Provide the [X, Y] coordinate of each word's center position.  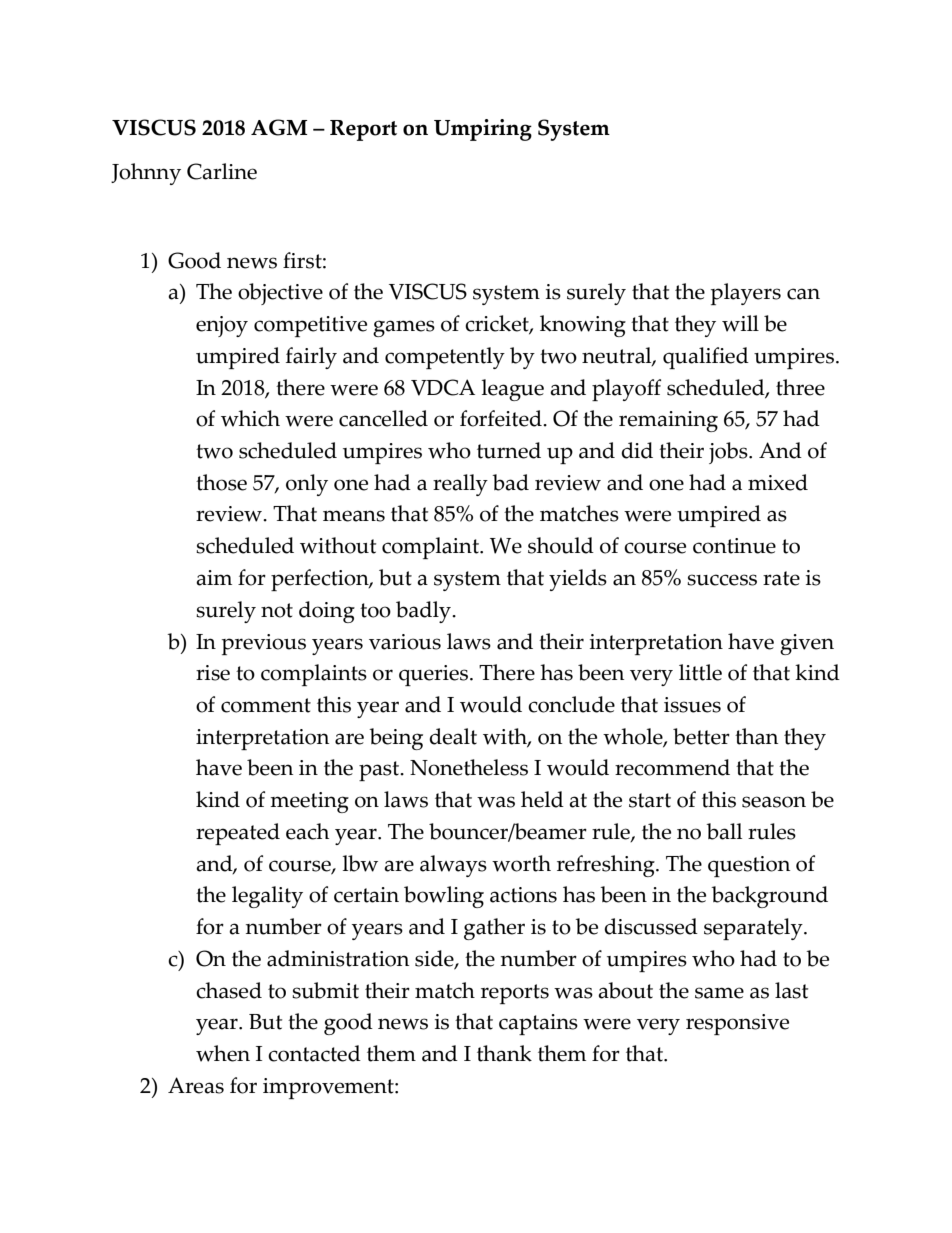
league [513, 390]
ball [724, 831]
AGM [279, 127]
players [746, 294]
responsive [737, 1024]
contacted [314, 1053]
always [453, 866]
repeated [238, 834]
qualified [706, 358]
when [223, 1053]
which [250, 418]
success [722, 580]
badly [424, 612]
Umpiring [483, 130]
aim [214, 578]
